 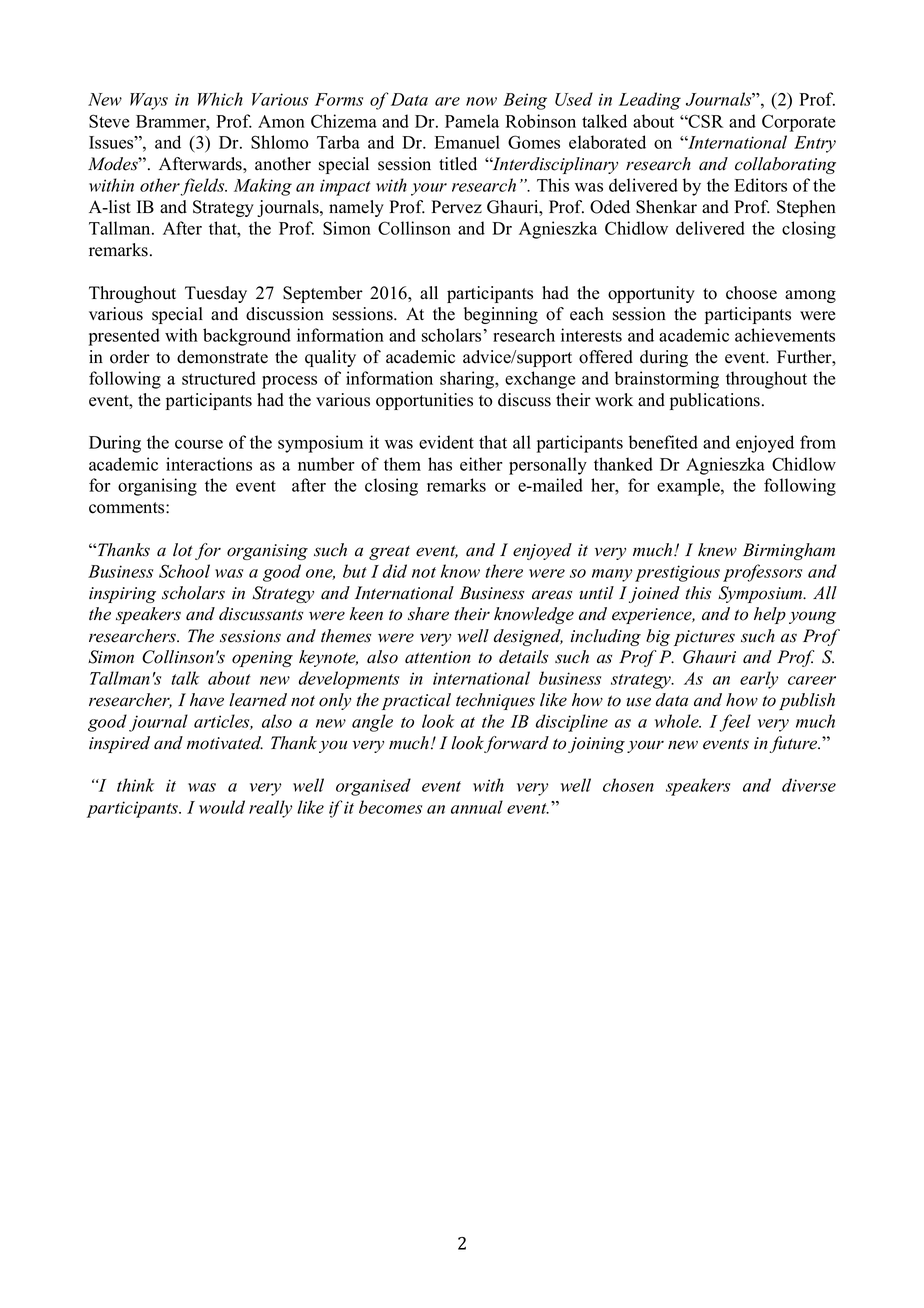 What do you see at coordinates (220, 99) in the screenshot?
I see `Which` at bounding box center [220, 99].
